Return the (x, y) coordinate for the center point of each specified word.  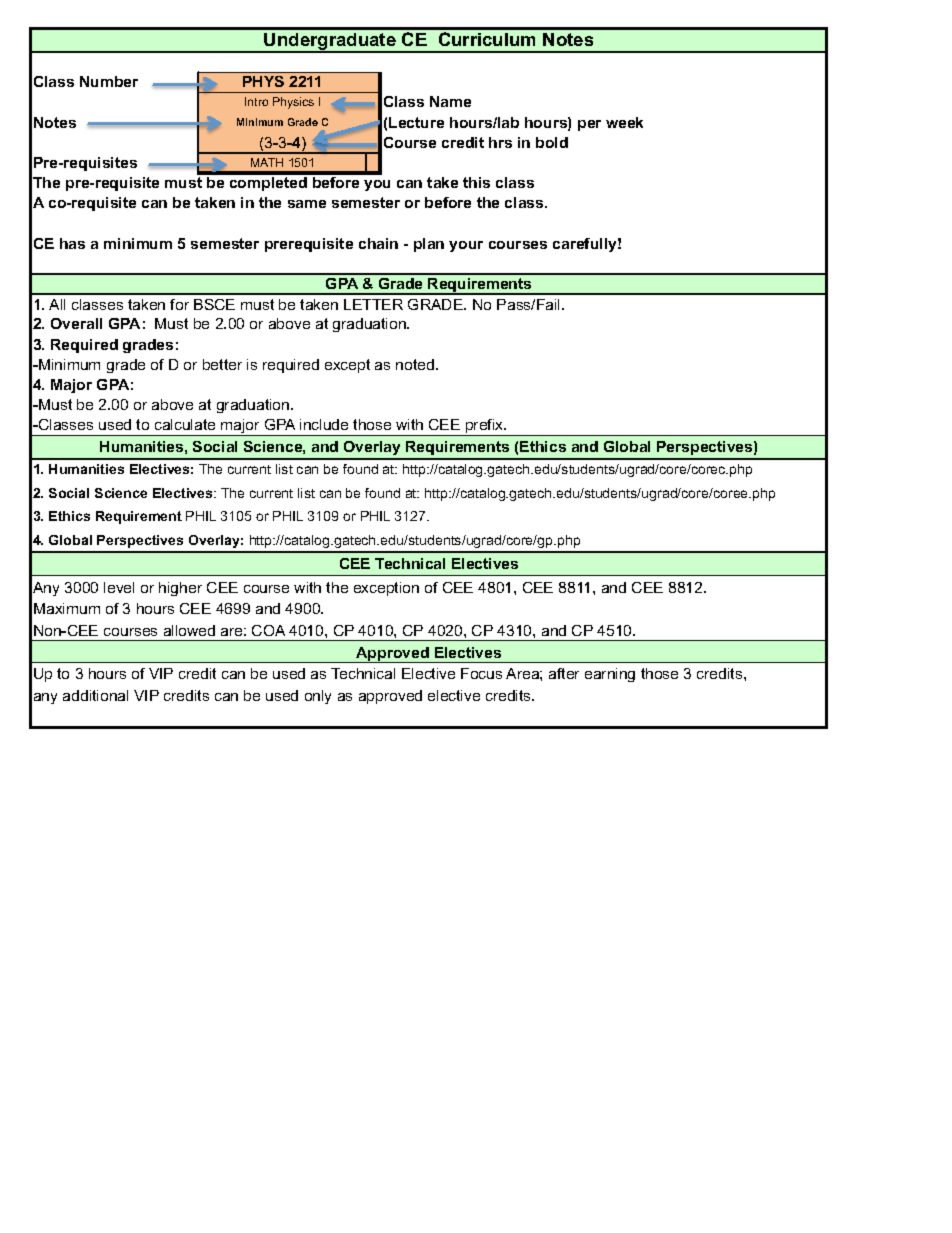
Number (109, 81)
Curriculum (487, 39)
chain (378, 243)
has (72, 243)
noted (415, 364)
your (466, 246)
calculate (185, 424)
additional (95, 695)
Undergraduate (330, 43)
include (324, 424)
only (318, 697)
